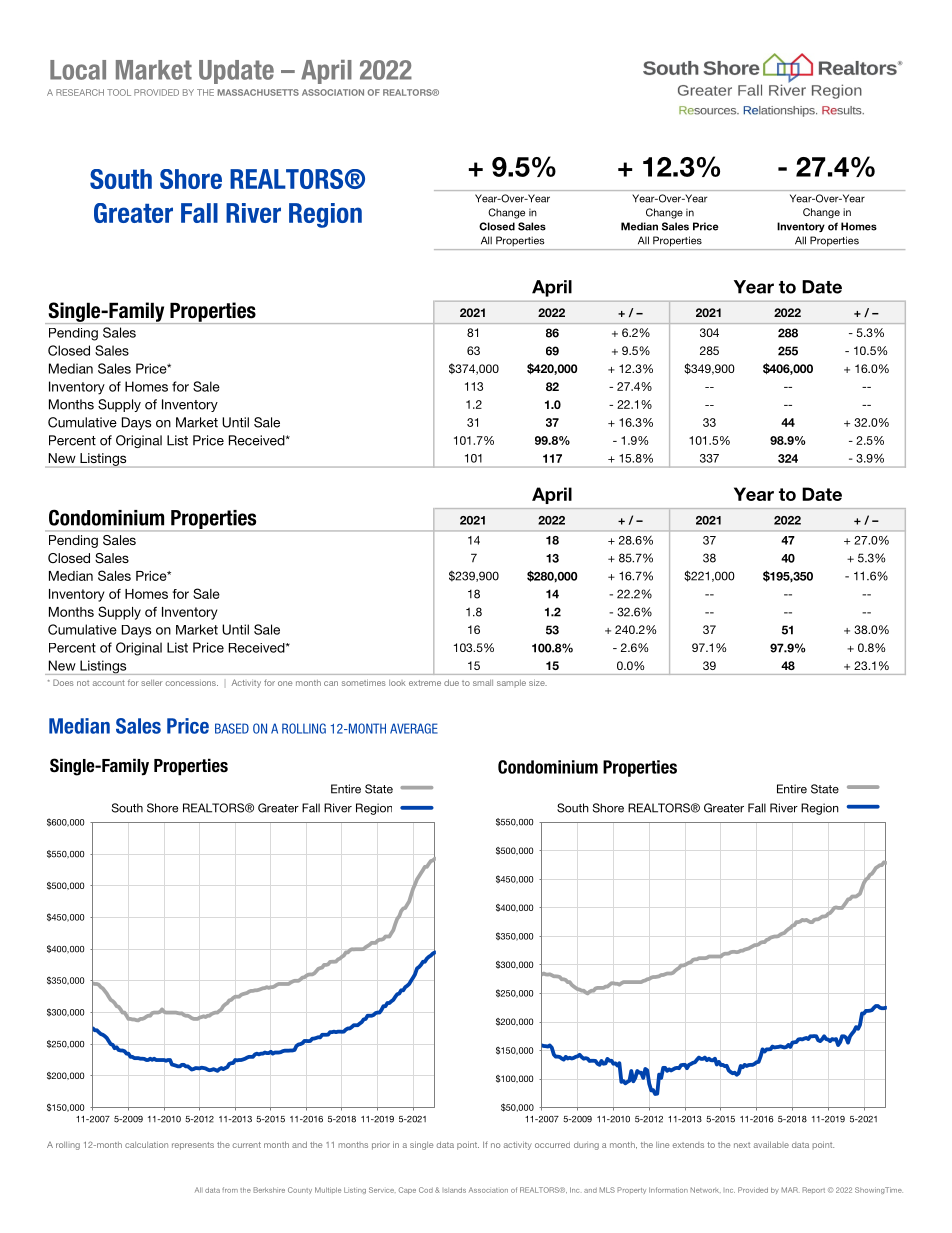 Image resolution: width=952 pixels, height=1233 pixels. Describe the element at coordinates (742, 1145) in the document. I see `next` at that location.
